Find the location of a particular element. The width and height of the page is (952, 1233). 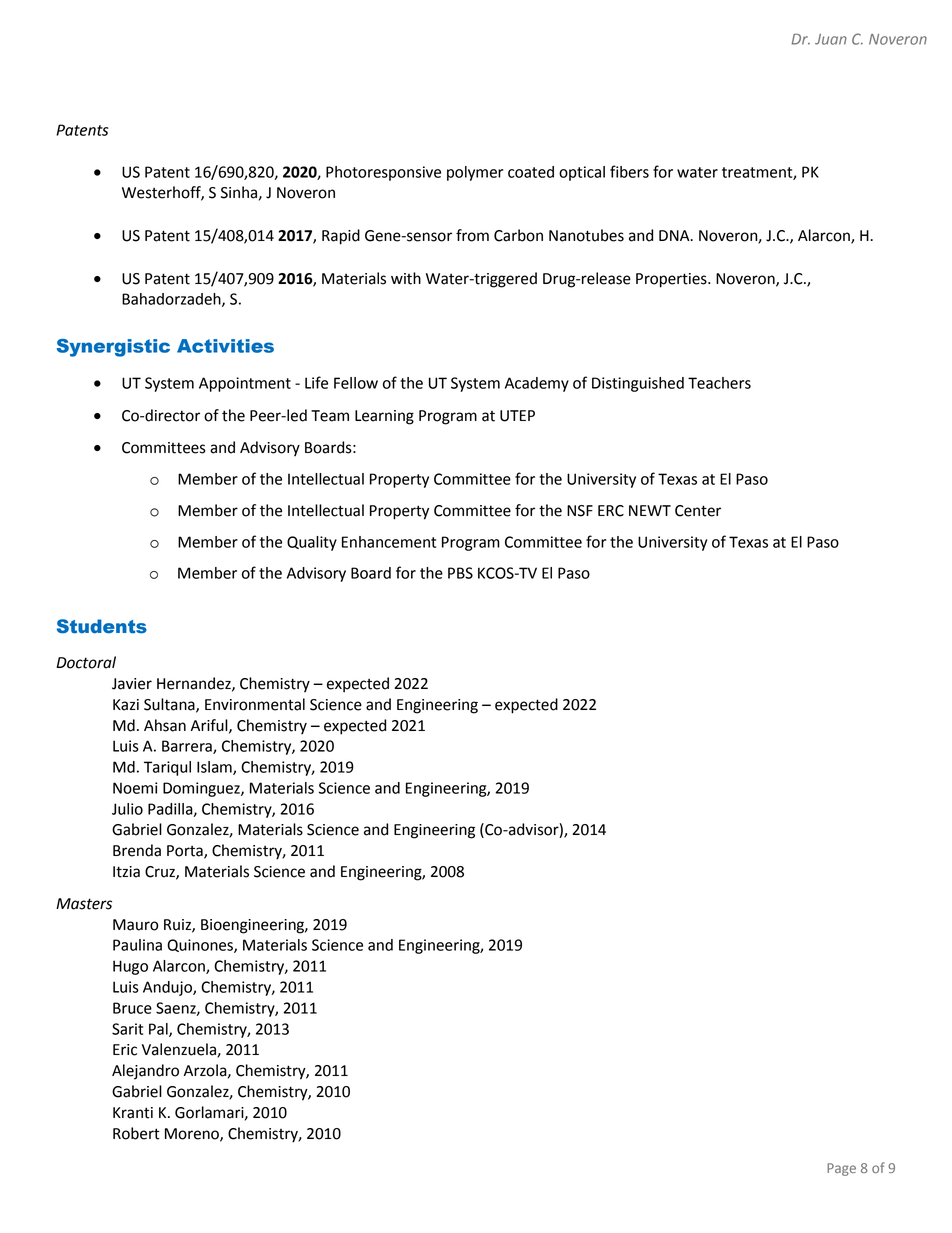

Moreno is located at coordinates (193, 1134).
